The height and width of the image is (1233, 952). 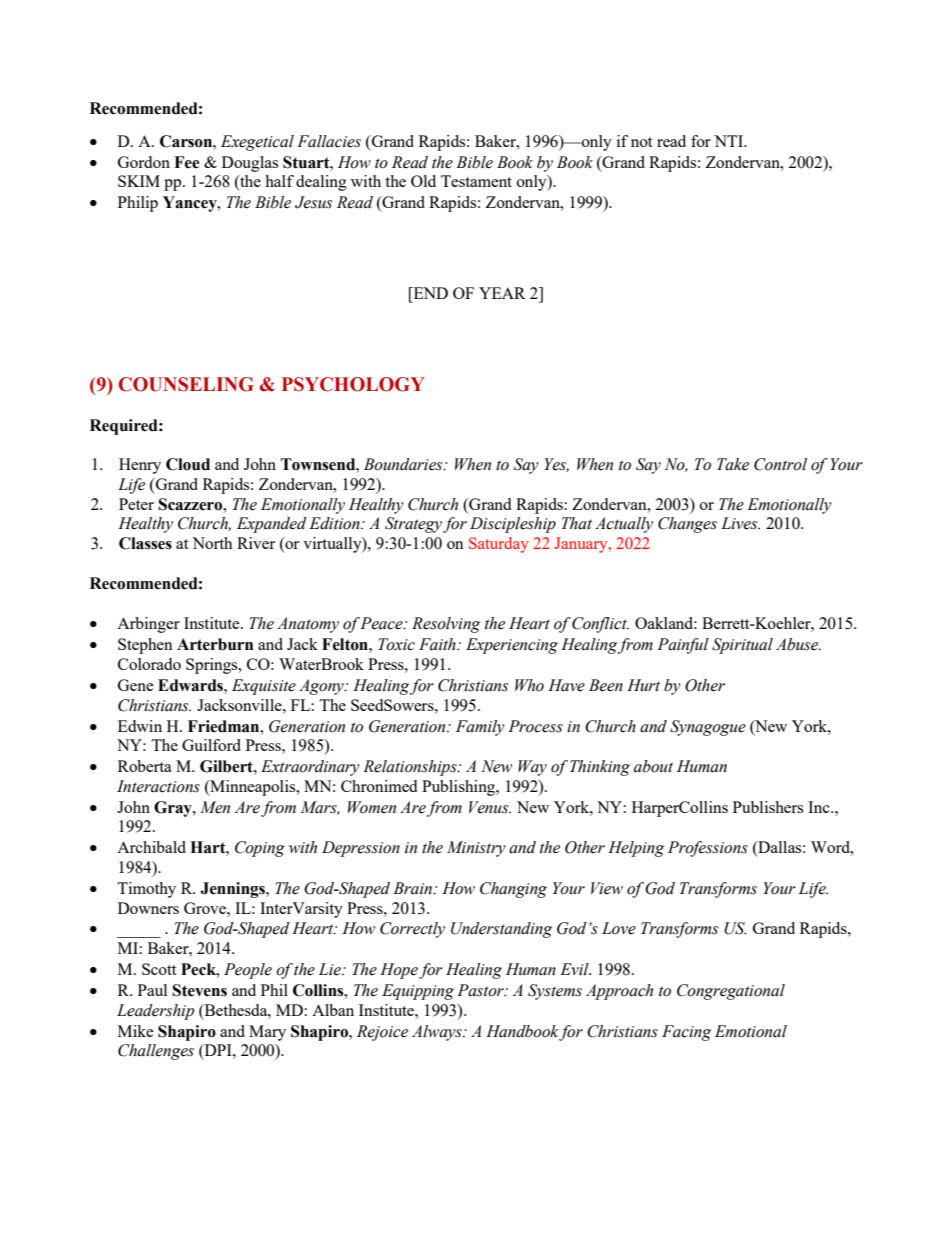 I want to click on Always, so click(x=438, y=1033).
